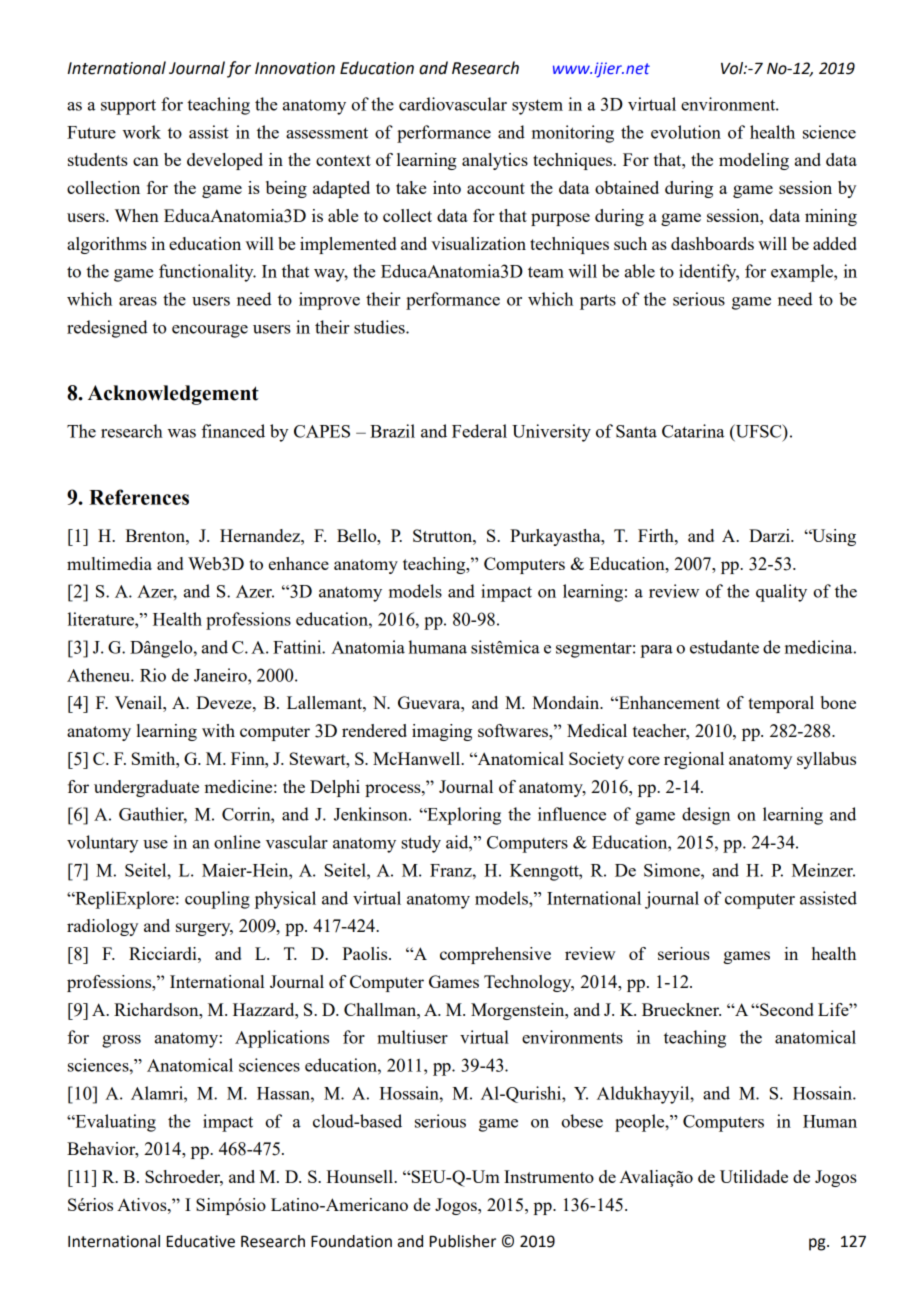 This page has height=1308, width=924. Describe the element at coordinates (463, 1241) in the page. I see `Publisher` at that location.
